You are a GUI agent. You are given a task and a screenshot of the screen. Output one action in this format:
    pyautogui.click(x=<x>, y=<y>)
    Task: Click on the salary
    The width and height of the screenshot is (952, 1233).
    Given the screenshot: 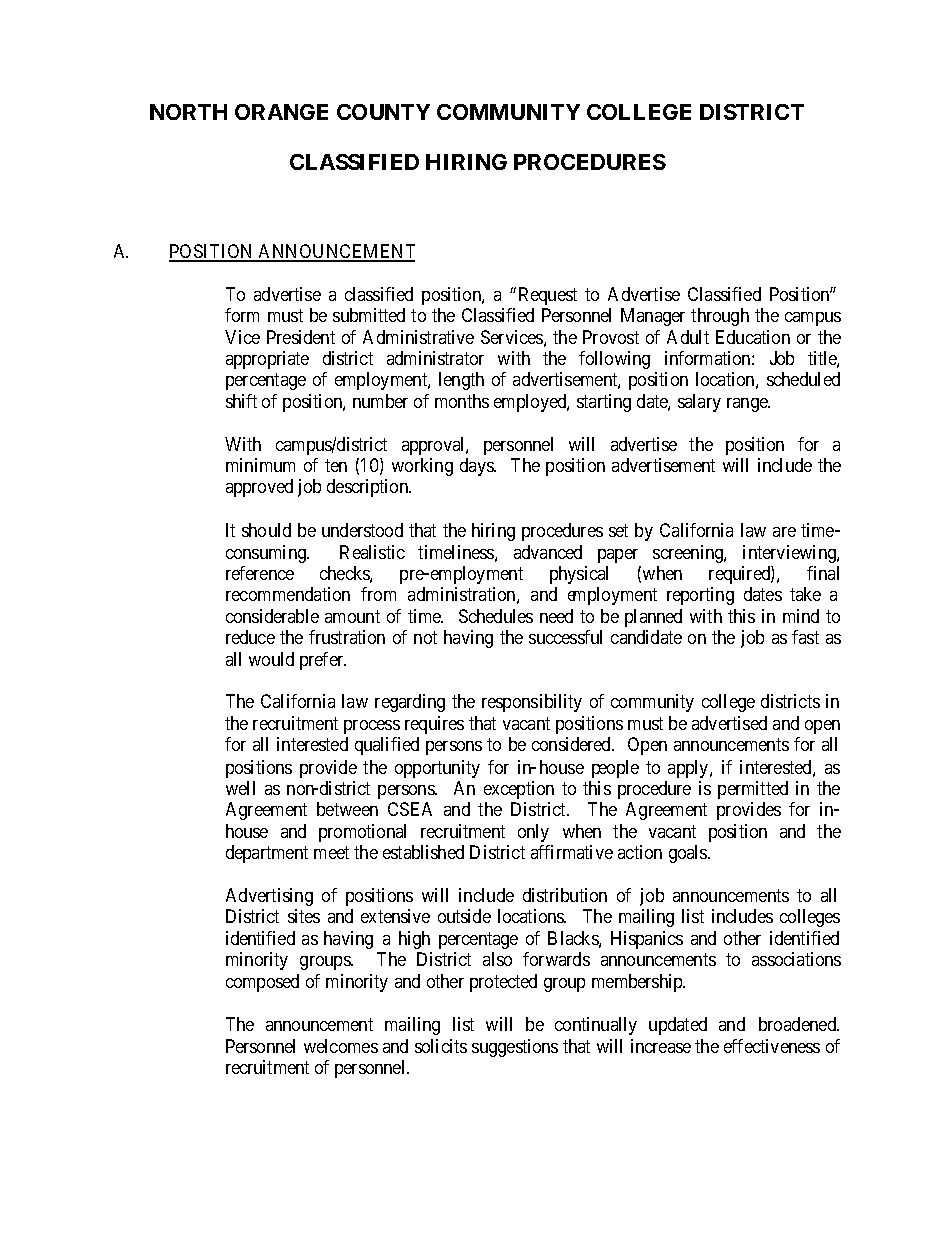 What is the action you would take?
    pyautogui.click(x=699, y=403)
